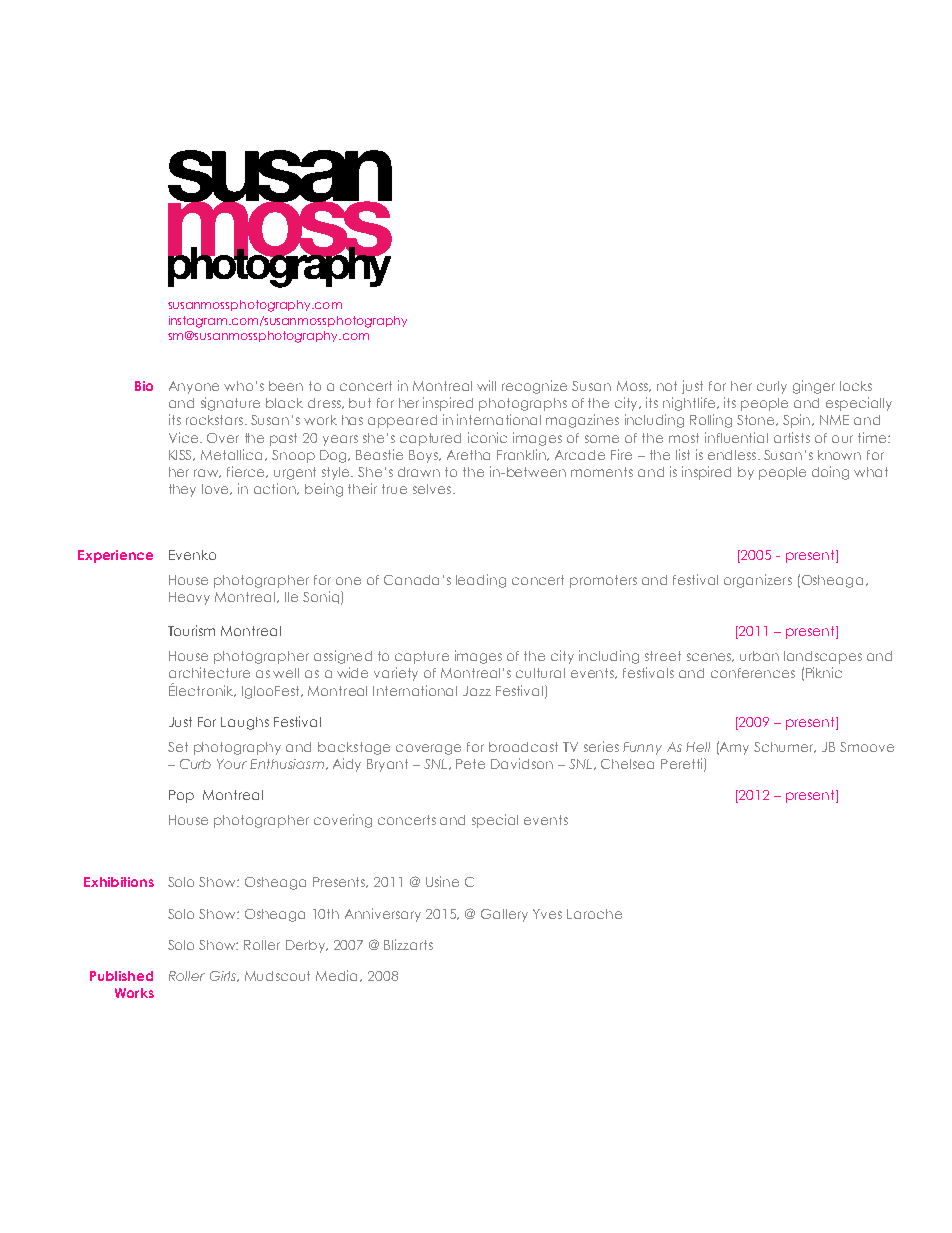 Image resolution: width=952 pixels, height=1233 pixels. Describe the element at coordinates (753, 673) in the document. I see `conferences` at that location.
